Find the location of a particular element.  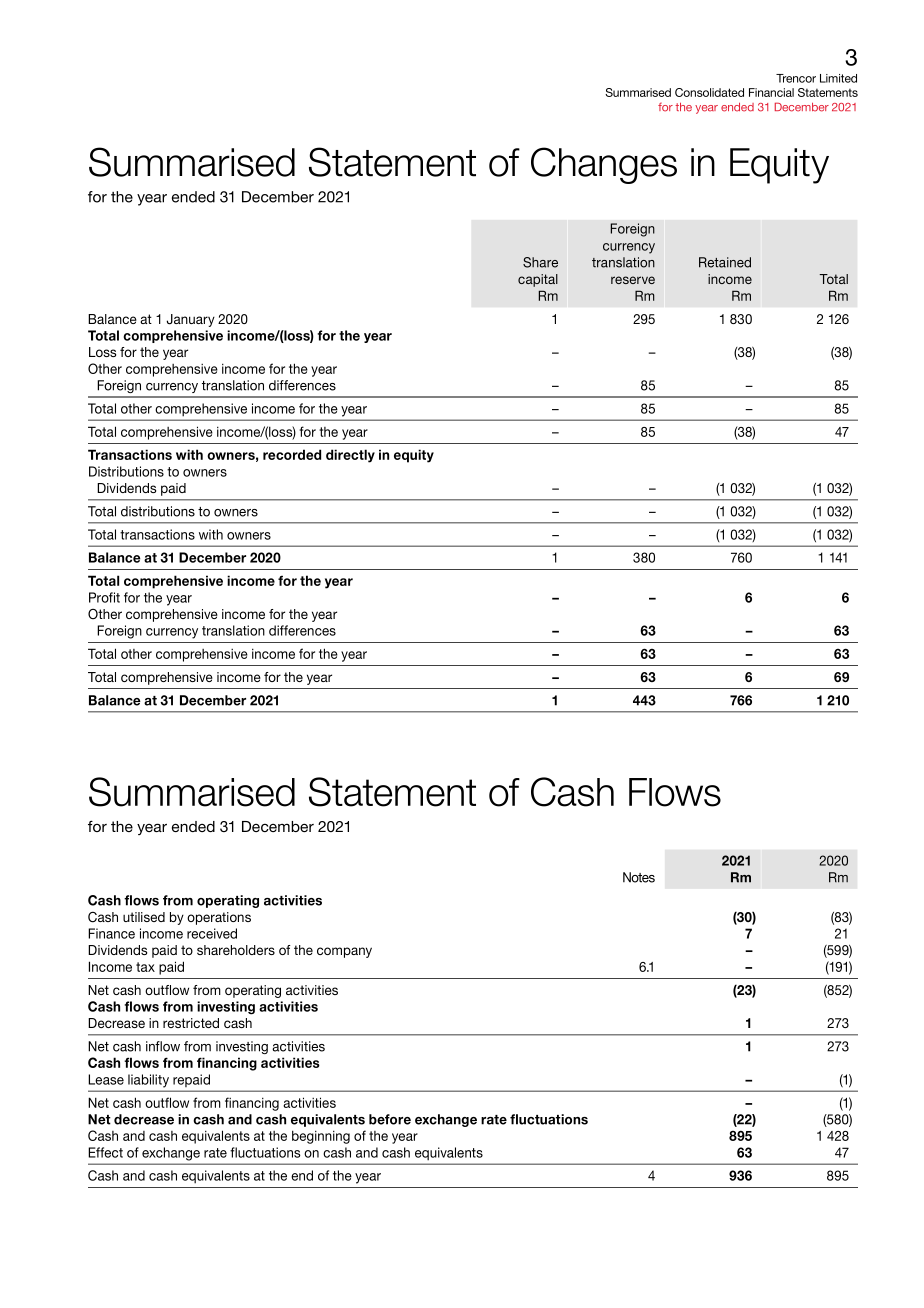

January is located at coordinates (190, 320).
